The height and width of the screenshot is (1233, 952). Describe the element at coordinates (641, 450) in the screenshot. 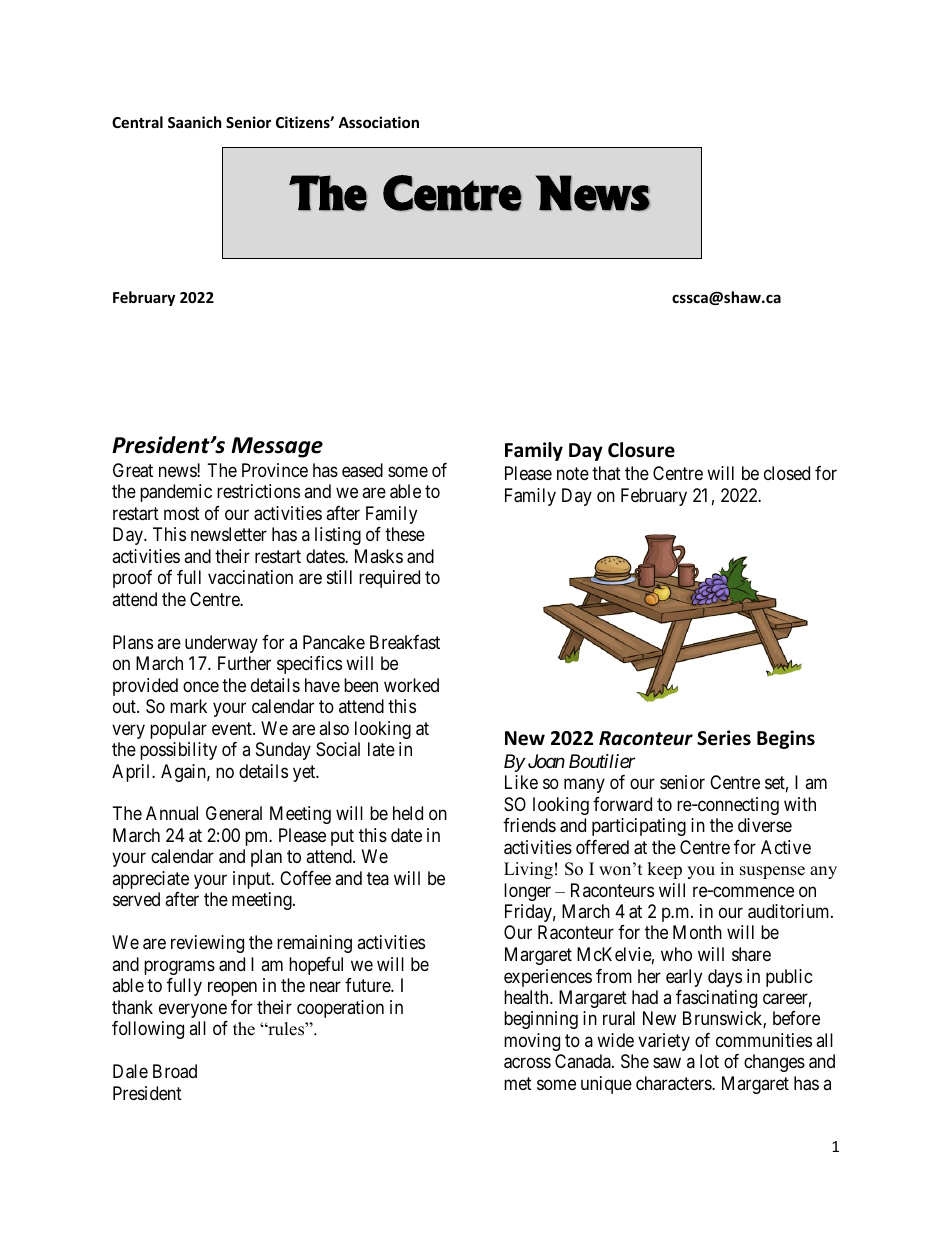

I see `Closure` at that location.
